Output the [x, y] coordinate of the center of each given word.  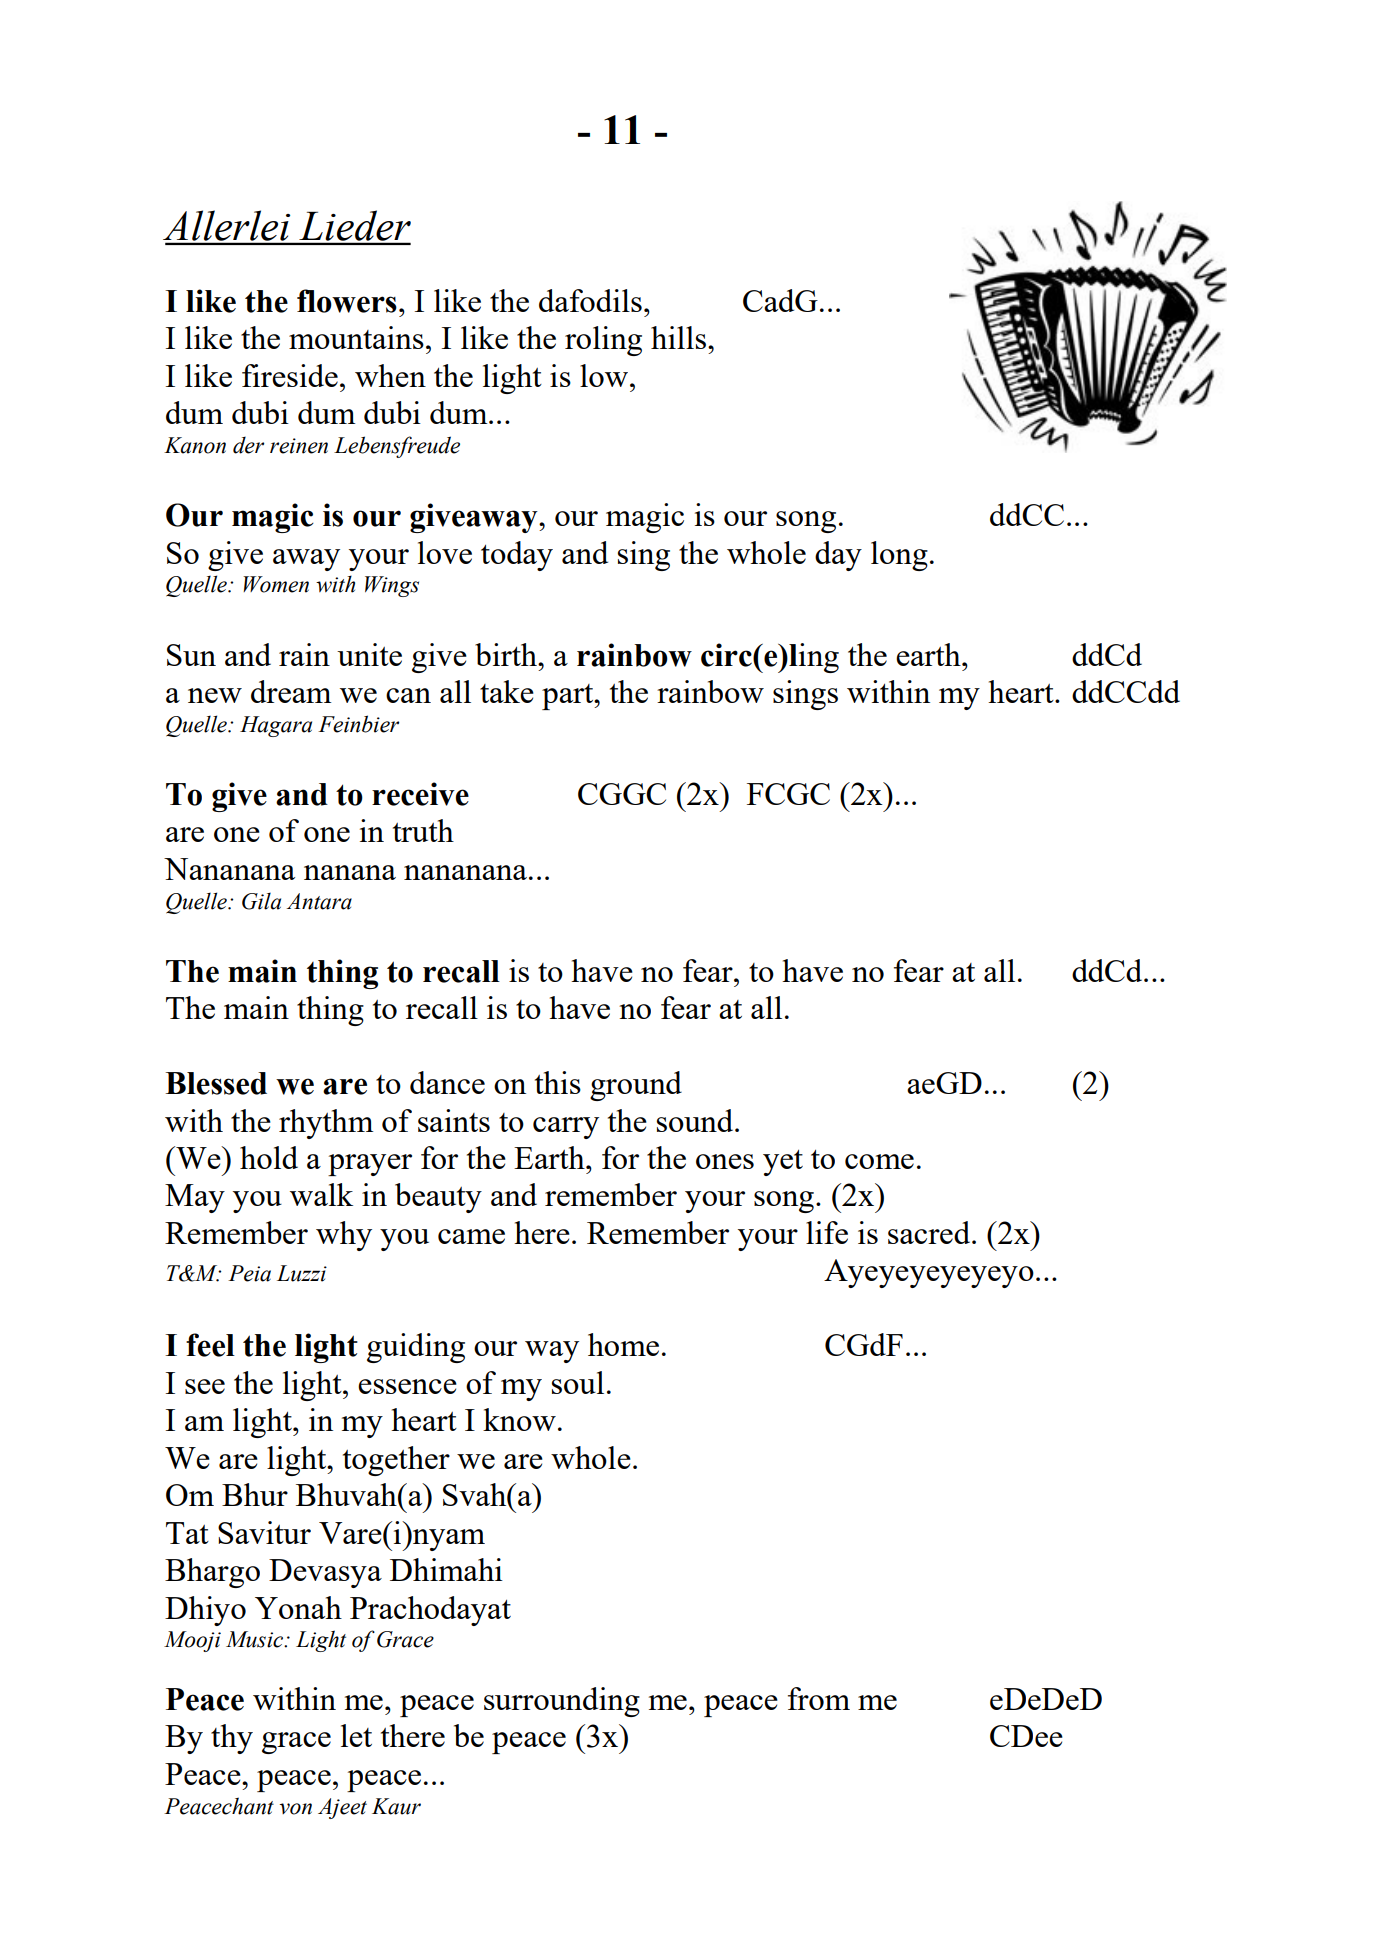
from [819, 1698]
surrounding [562, 1702]
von [295, 1809]
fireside [290, 375]
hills [680, 337]
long [899, 556]
